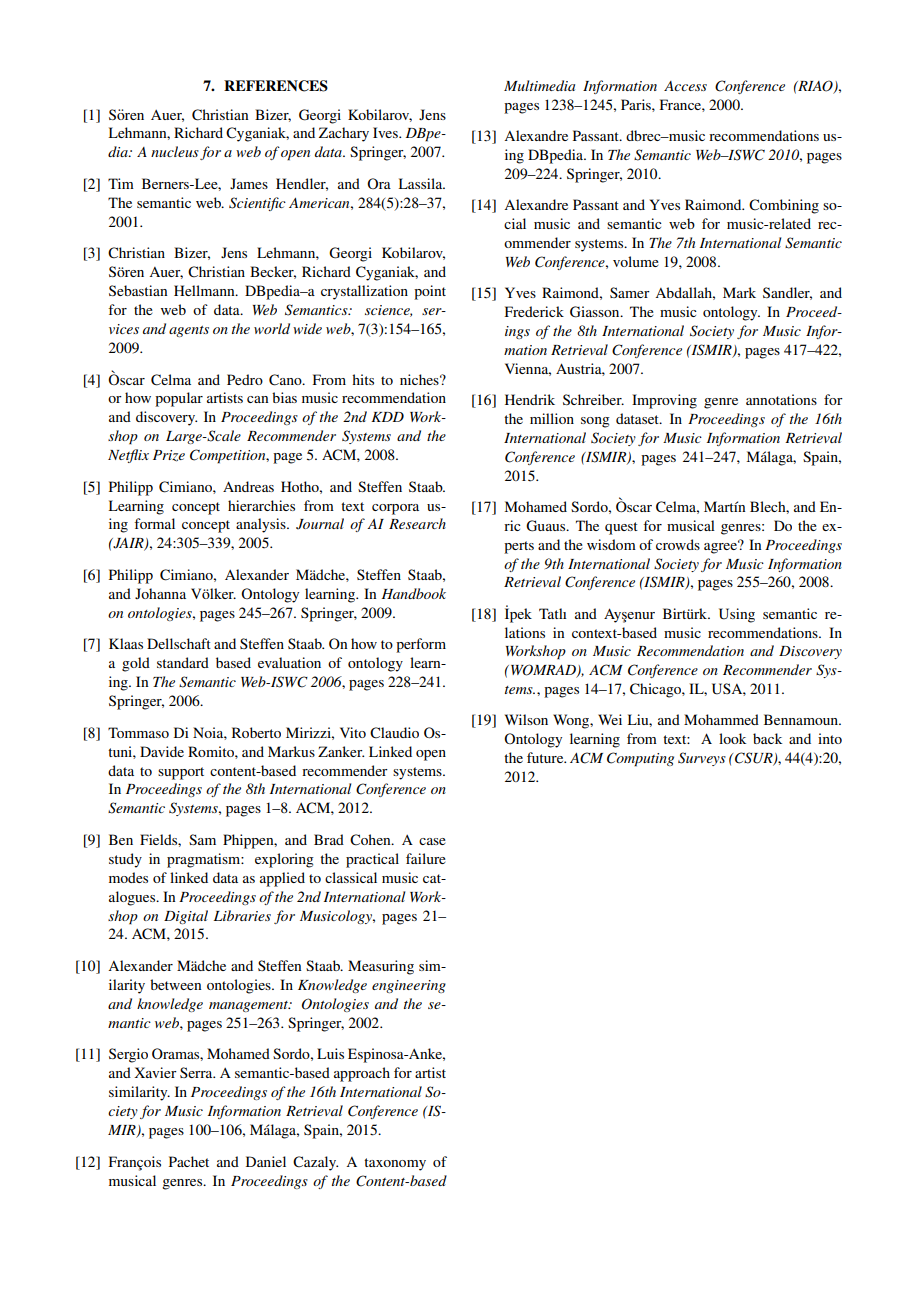  I want to click on nucleus, so click(175, 151).
